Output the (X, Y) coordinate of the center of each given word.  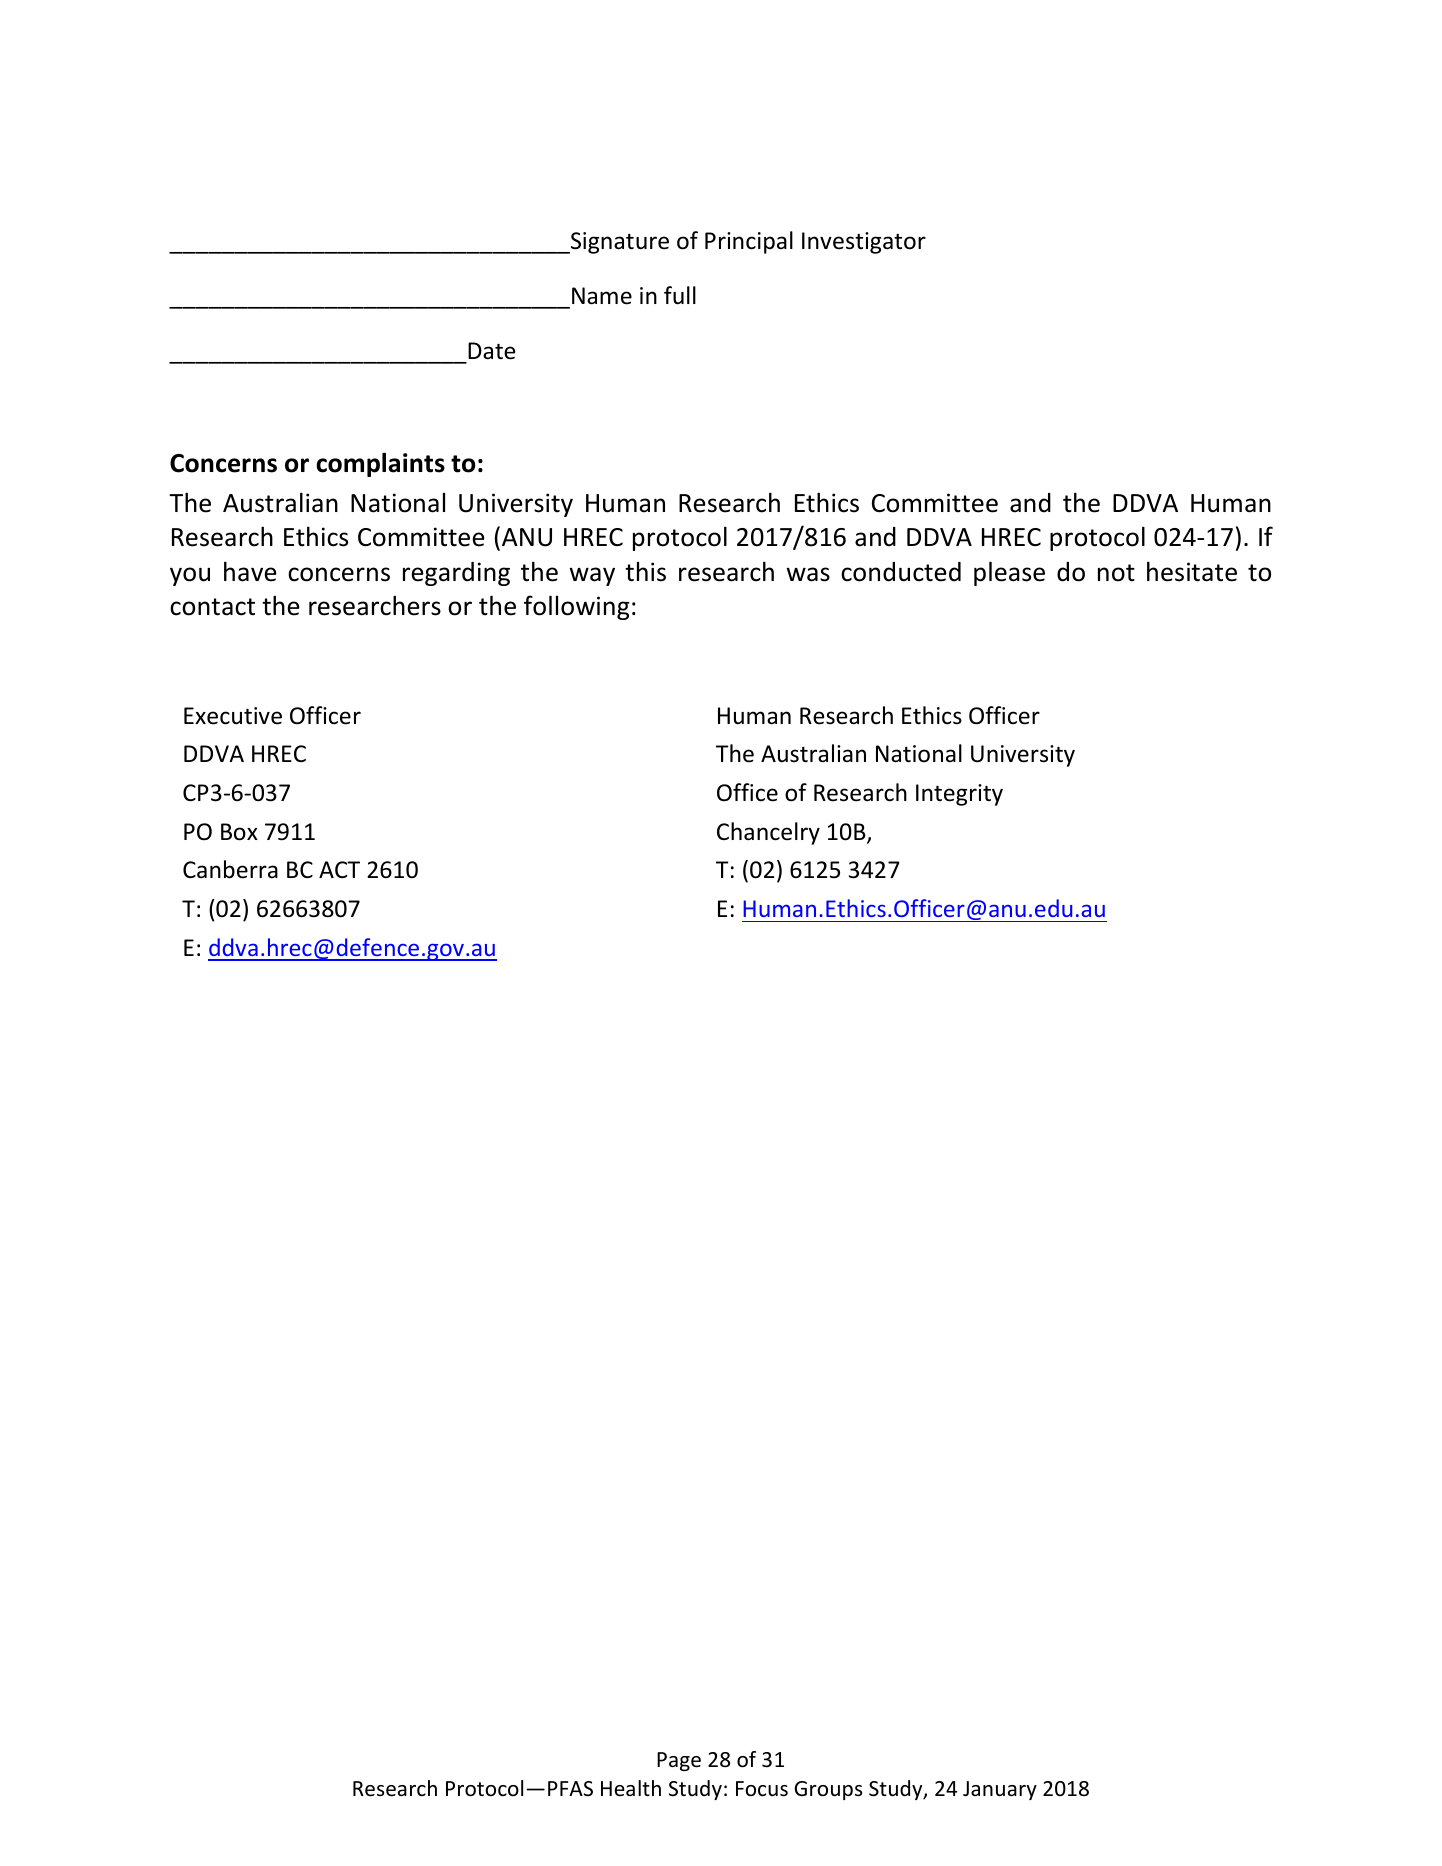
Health (631, 1788)
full (680, 295)
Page (679, 1761)
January (1000, 1790)
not (1116, 573)
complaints (380, 464)
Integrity (959, 795)
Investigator (864, 243)
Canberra (230, 869)
